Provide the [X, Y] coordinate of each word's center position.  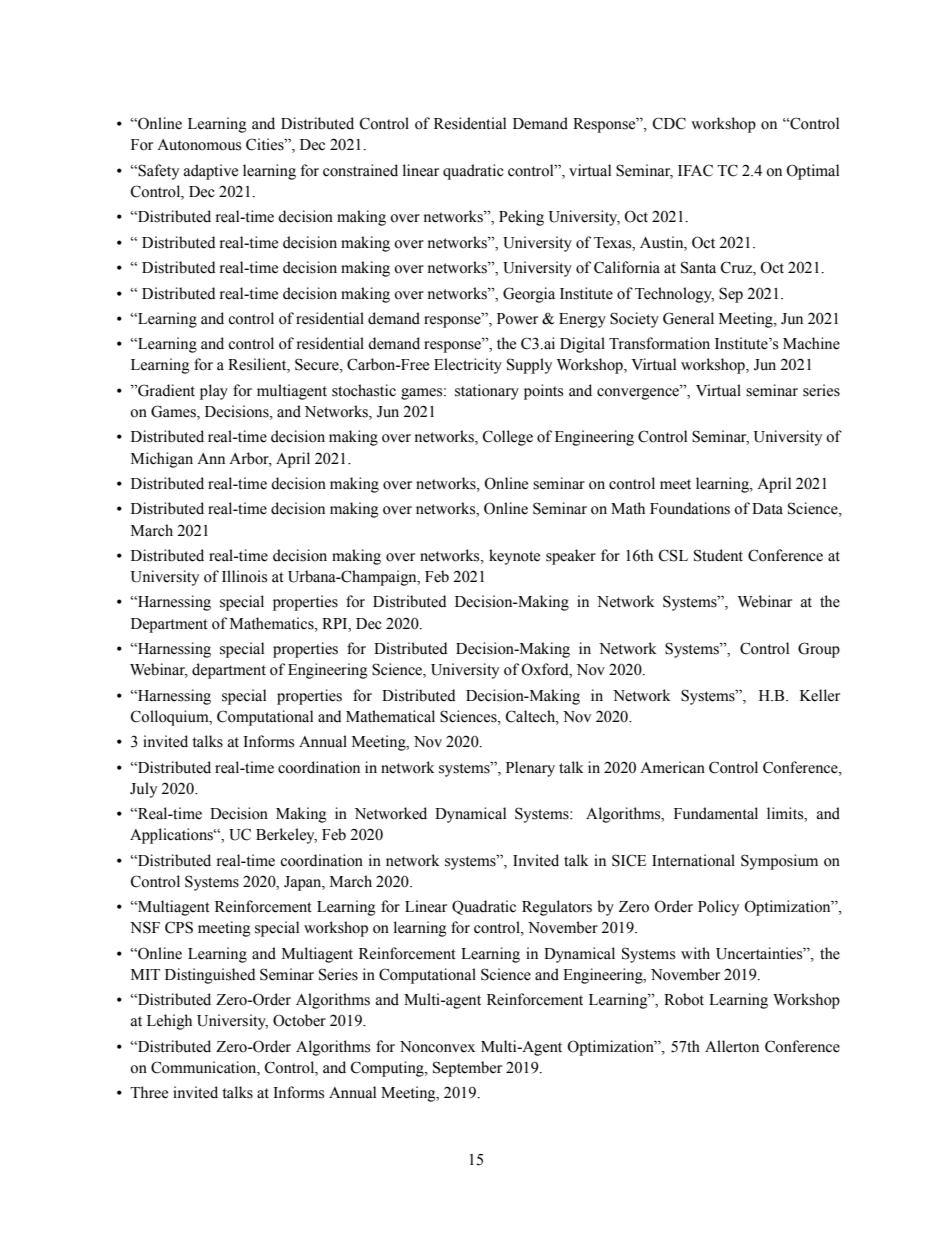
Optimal [812, 172]
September [467, 1069]
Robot [684, 999]
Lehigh [169, 1022]
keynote [514, 557]
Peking [521, 218]
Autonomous [199, 145]
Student [718, 555]
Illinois [244, 576]
